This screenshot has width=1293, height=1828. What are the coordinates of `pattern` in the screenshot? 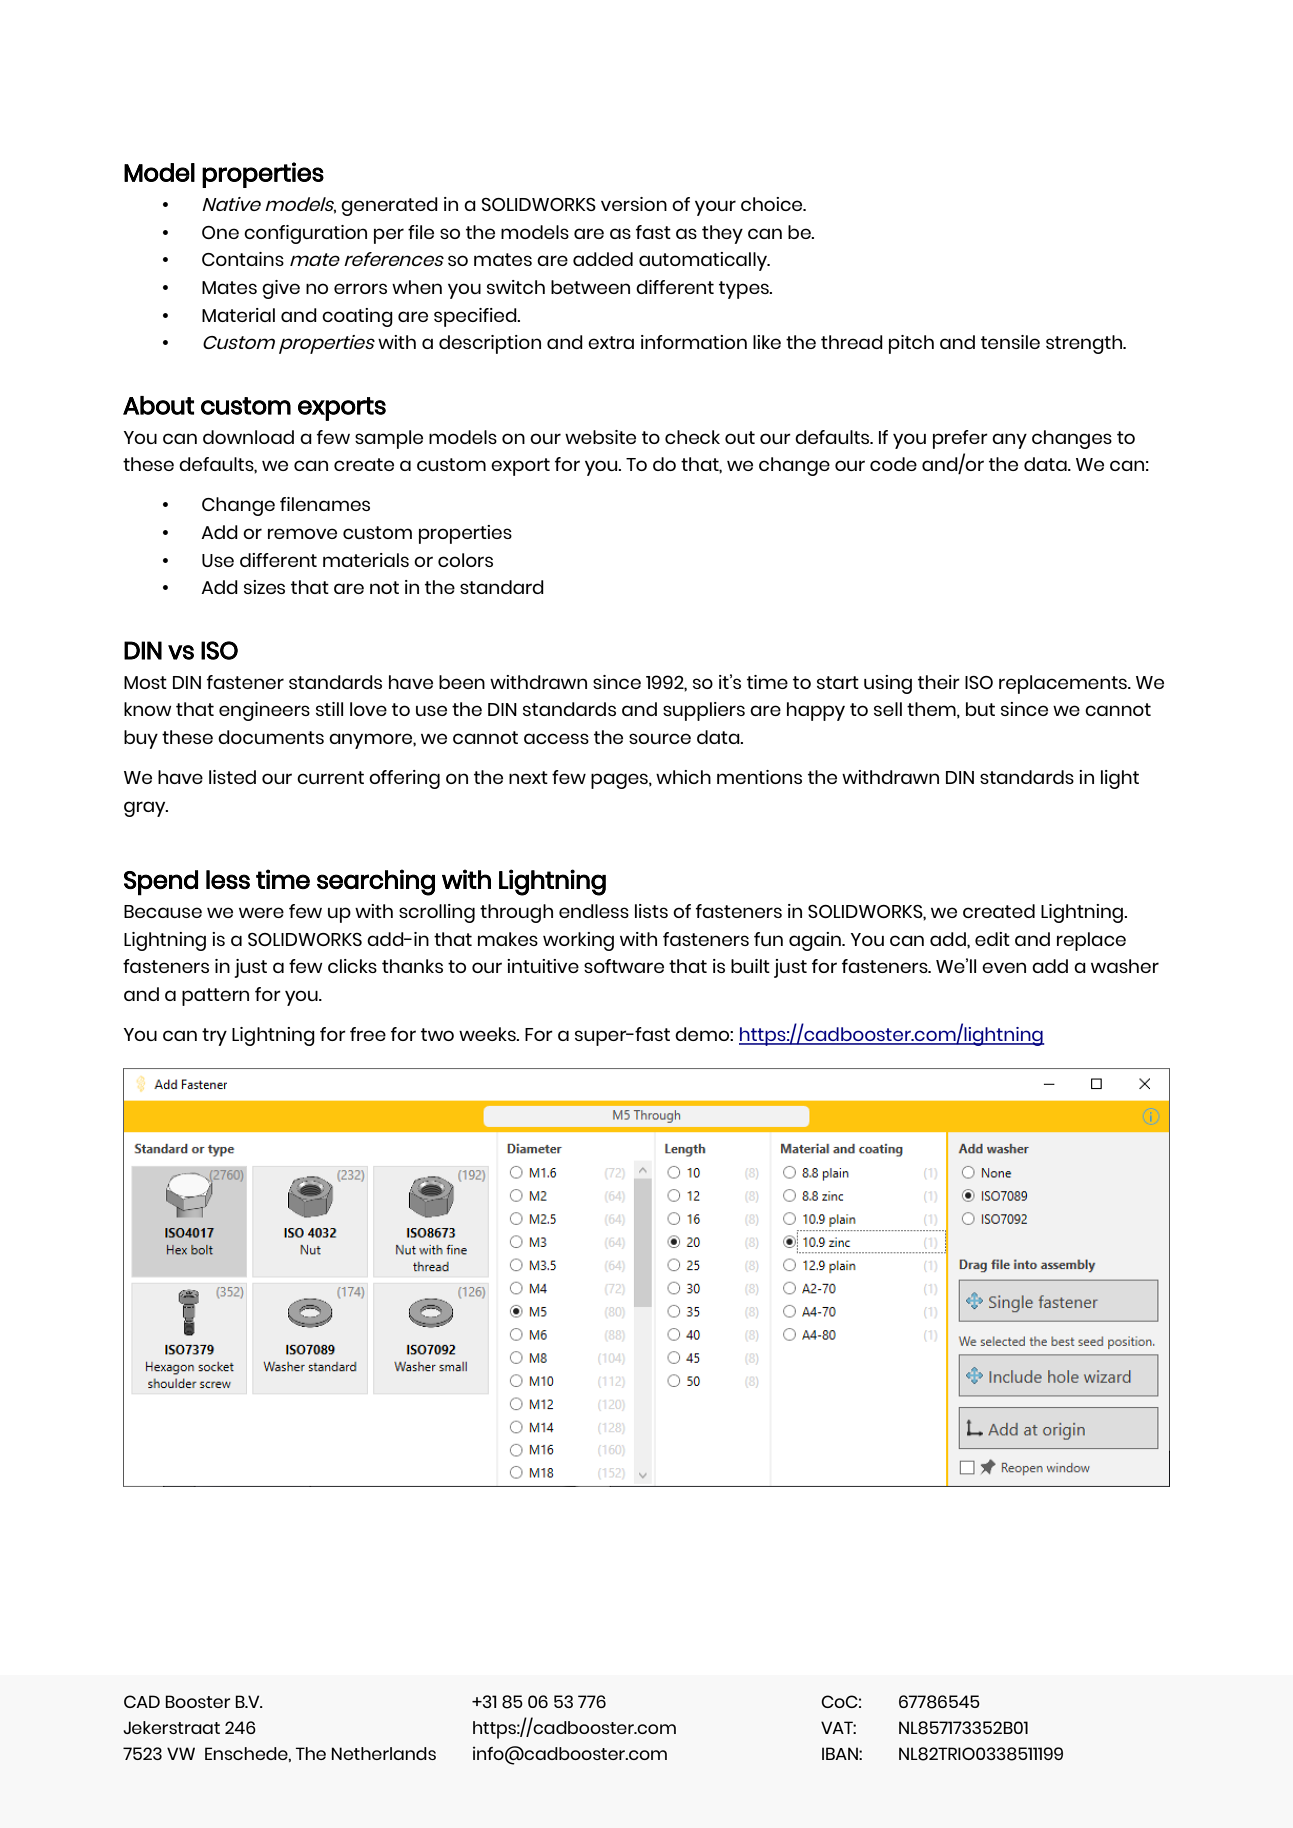 It's located at (215, 997).
